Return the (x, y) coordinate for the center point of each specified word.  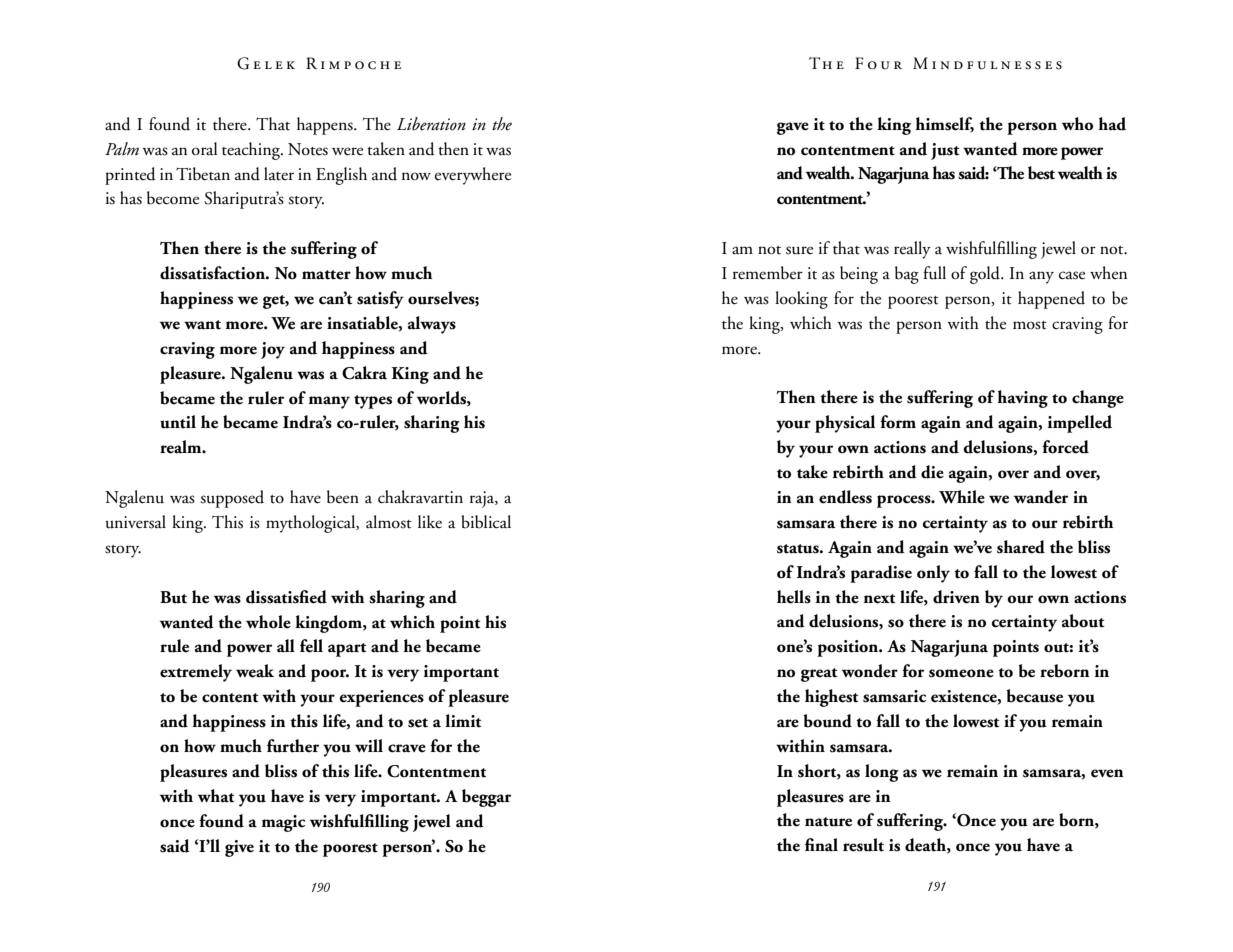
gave (793, 128)
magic (283, 823)
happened (1051, 300)
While (962, 497)
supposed (232, 499)
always (432, 325)
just (945, 151)
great (819, 675)
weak (255, 671)
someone (961, 673)
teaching (252, 151)
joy (273, 350)
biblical (486, 522)
